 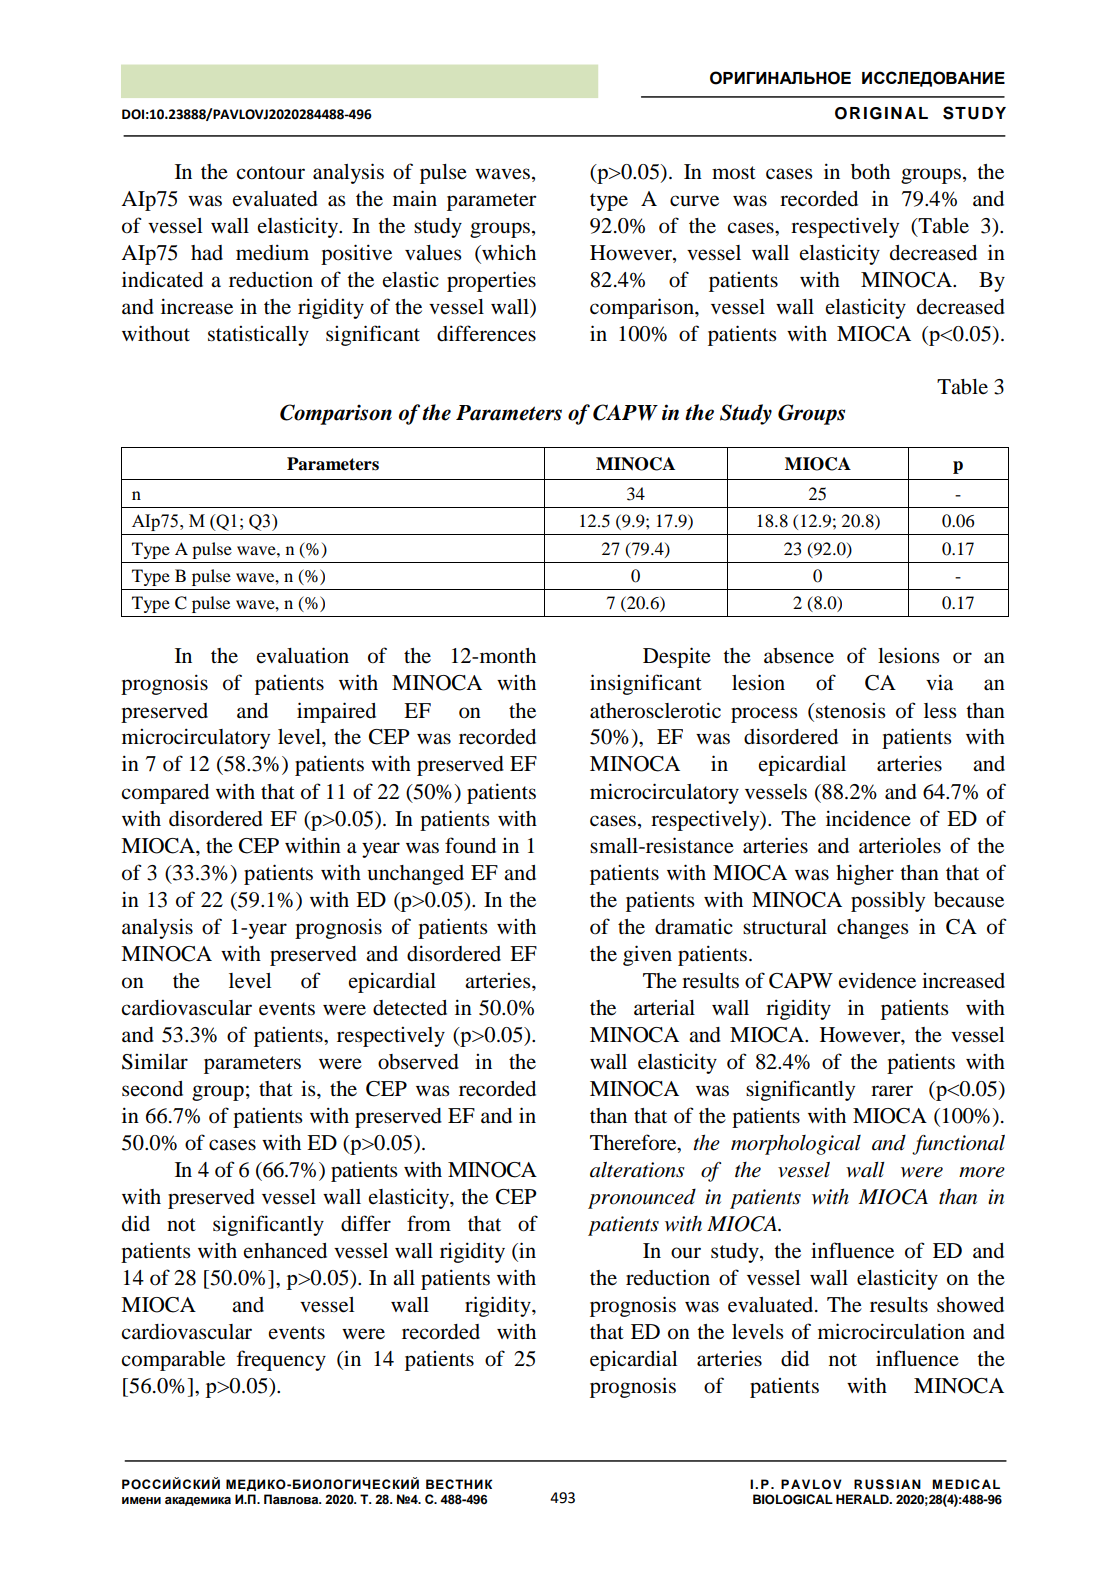 I want to click on frequency, so click(x=281, y=1360).
